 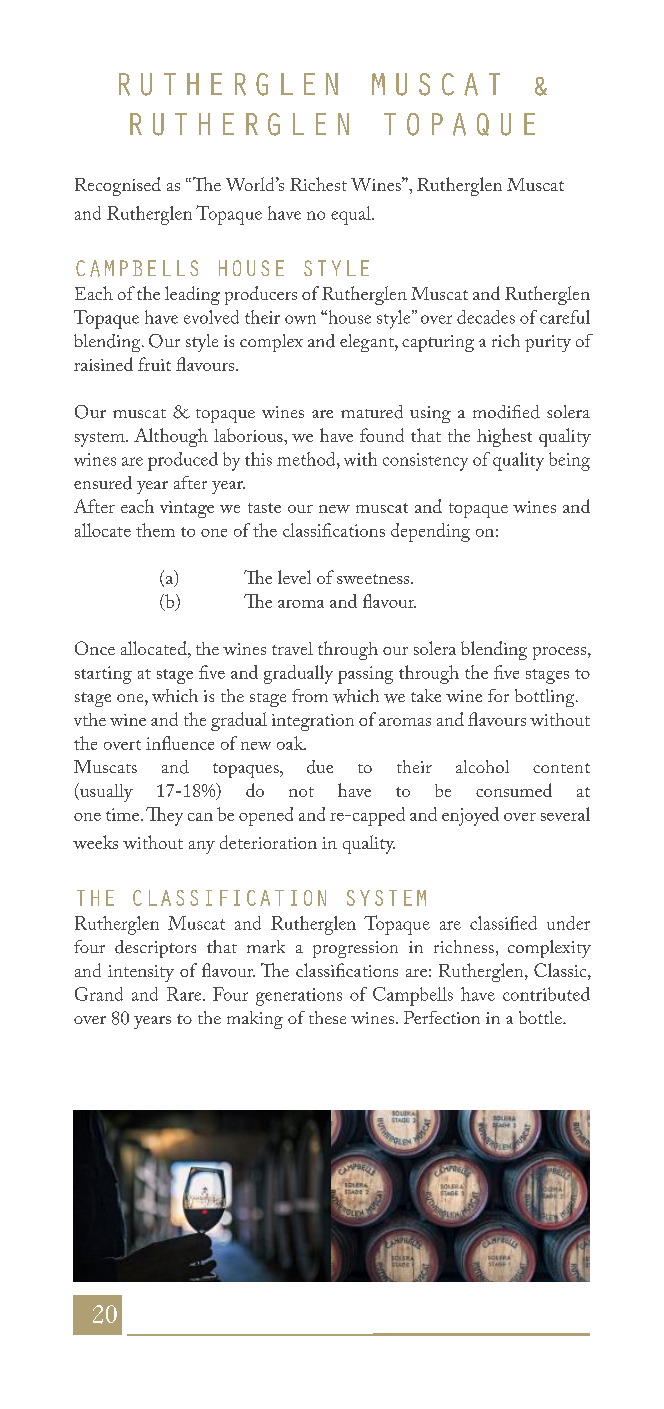 I want to click on Recognised, so click(x=118, y=186).
